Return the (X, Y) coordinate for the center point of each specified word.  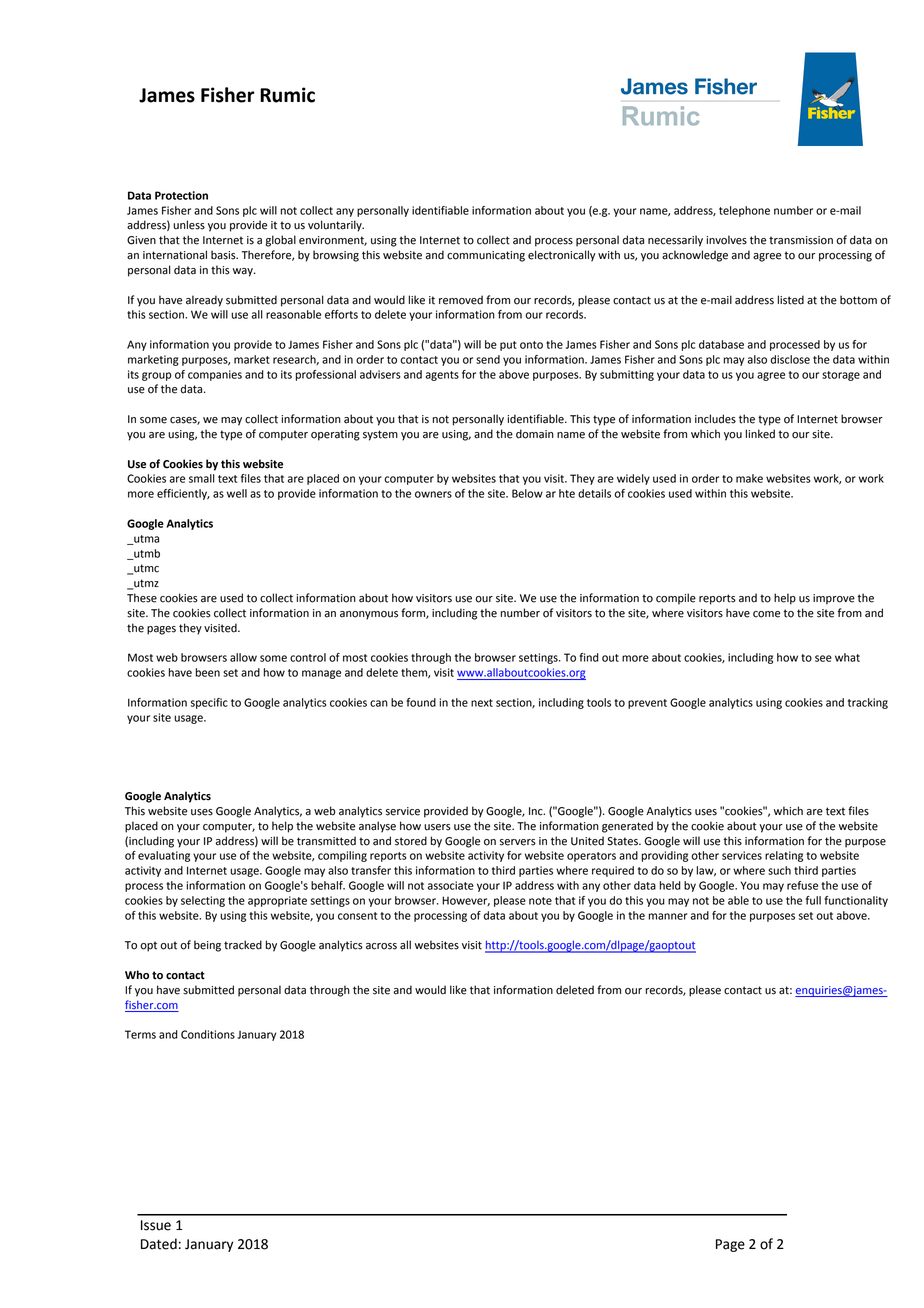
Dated (159, 1244)
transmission (801, 240)
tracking (868, 703)
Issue (156, 1225)
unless (189, 225)
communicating (486, 256)
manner (668, 916)
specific (209, 703)
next (482, 703)
